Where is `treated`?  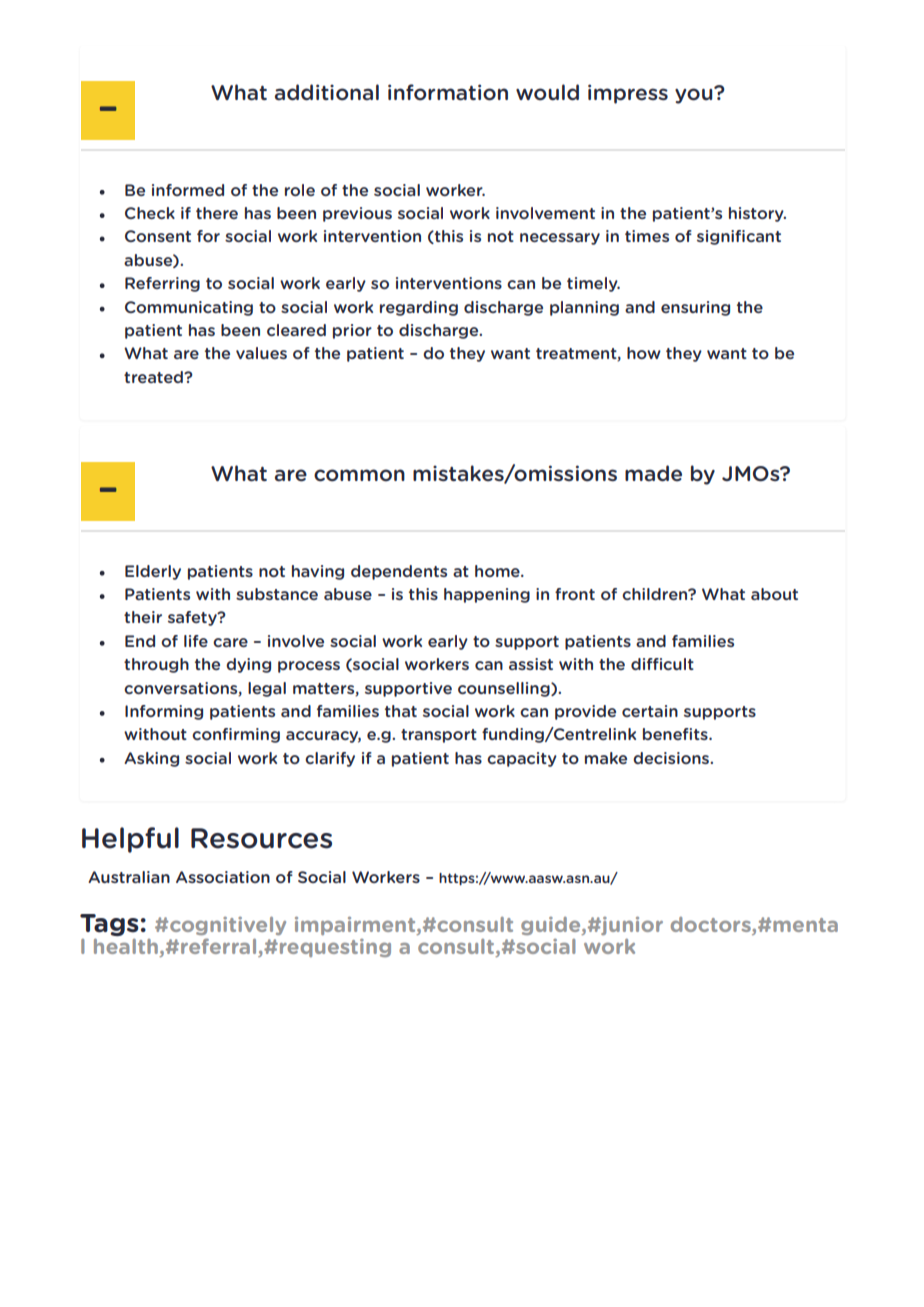
treated is located at coordinates (154, 377).
